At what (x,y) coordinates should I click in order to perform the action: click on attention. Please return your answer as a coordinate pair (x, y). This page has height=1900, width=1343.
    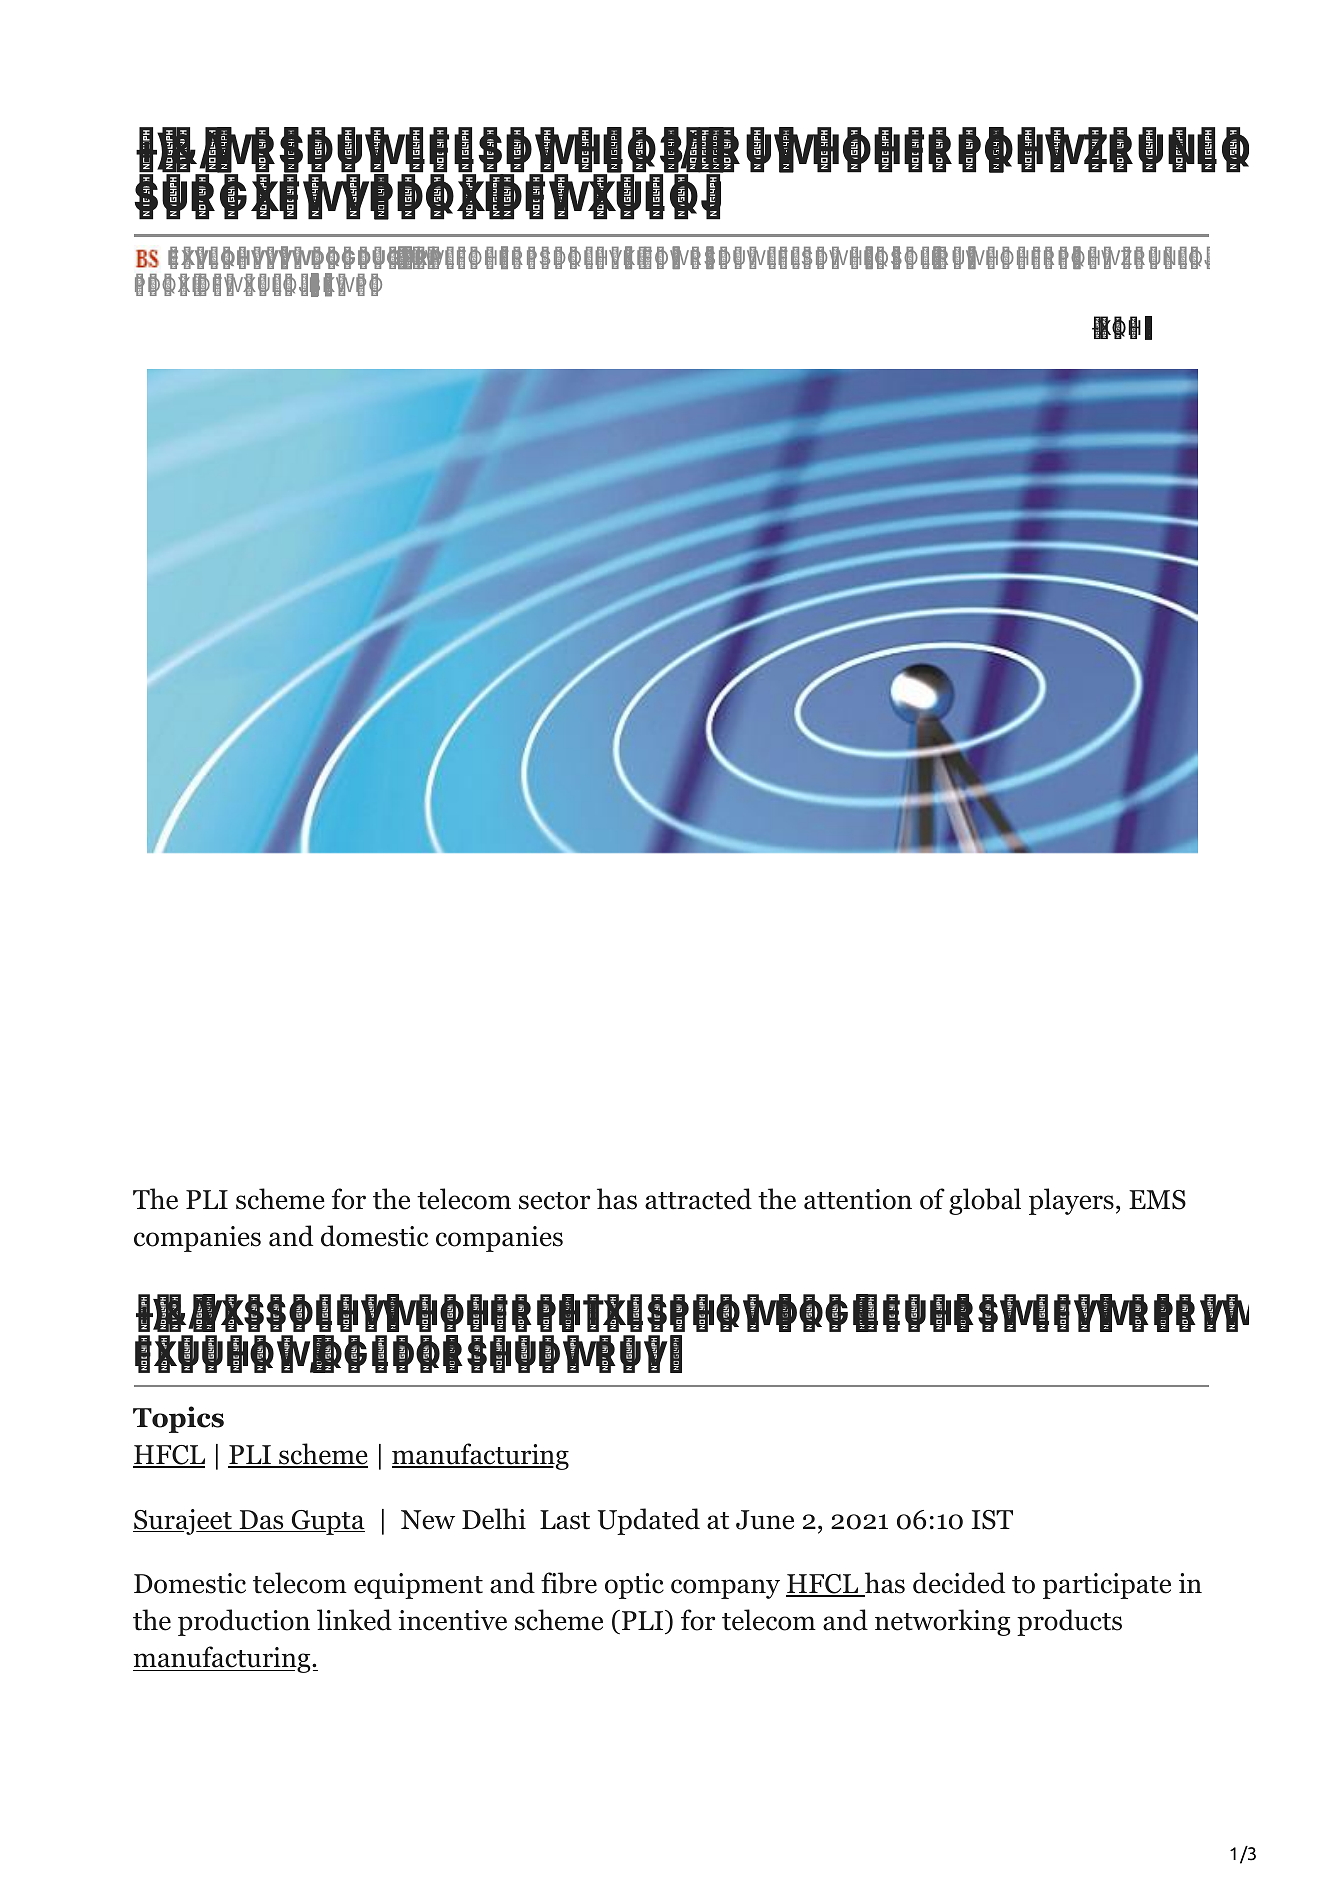
    Looking at the image, I should click on (858, 1199).
